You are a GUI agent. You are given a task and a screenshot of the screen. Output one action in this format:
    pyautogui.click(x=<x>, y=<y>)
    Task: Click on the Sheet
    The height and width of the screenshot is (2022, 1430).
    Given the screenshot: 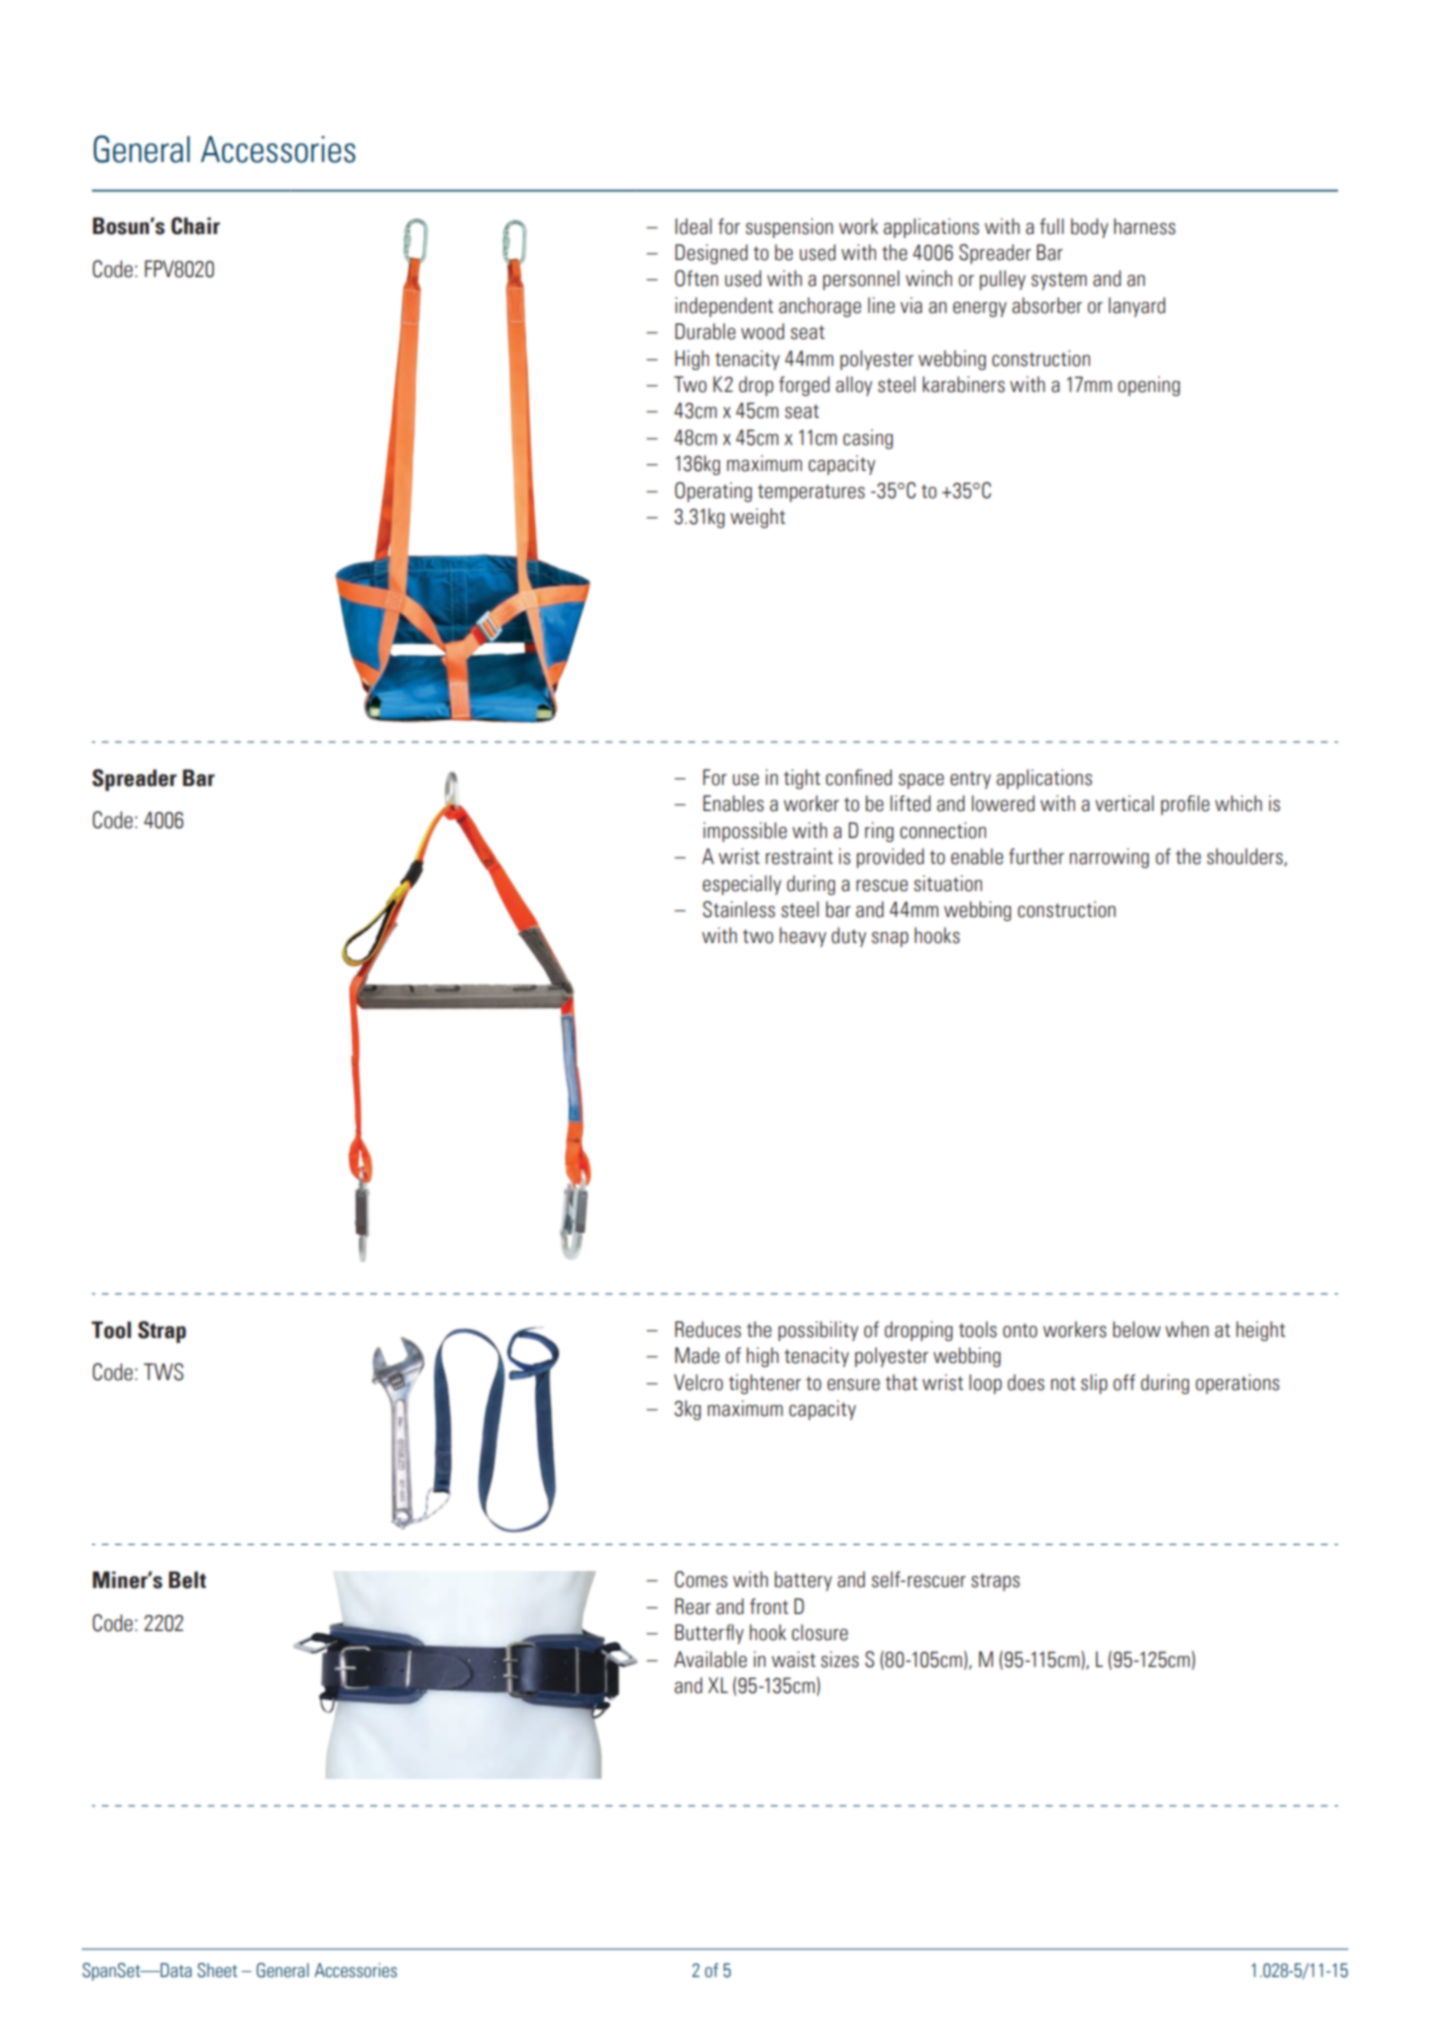 What is the action you would take?
    pyautogui.click(x=217, y=1970)
